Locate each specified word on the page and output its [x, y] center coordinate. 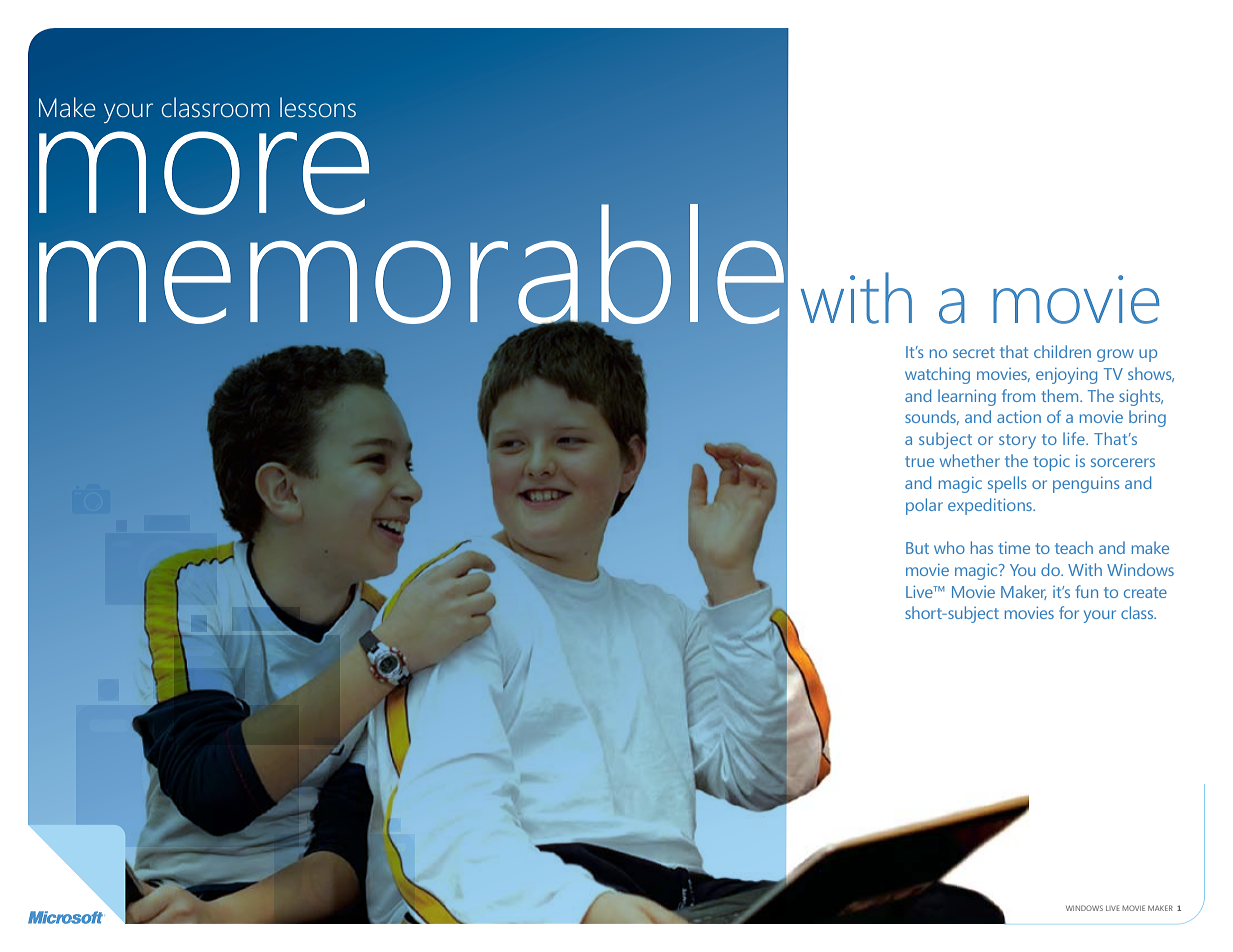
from [1018, 395]
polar [924, 506]
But [917, 548]
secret [974, 352]
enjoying [1066, 376]
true [919, 461]
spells [1007, 484]
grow [1115, 355]
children [1062, 351]
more [204, 173]
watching [937, 375]
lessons [318, 107]
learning [967, 397]
